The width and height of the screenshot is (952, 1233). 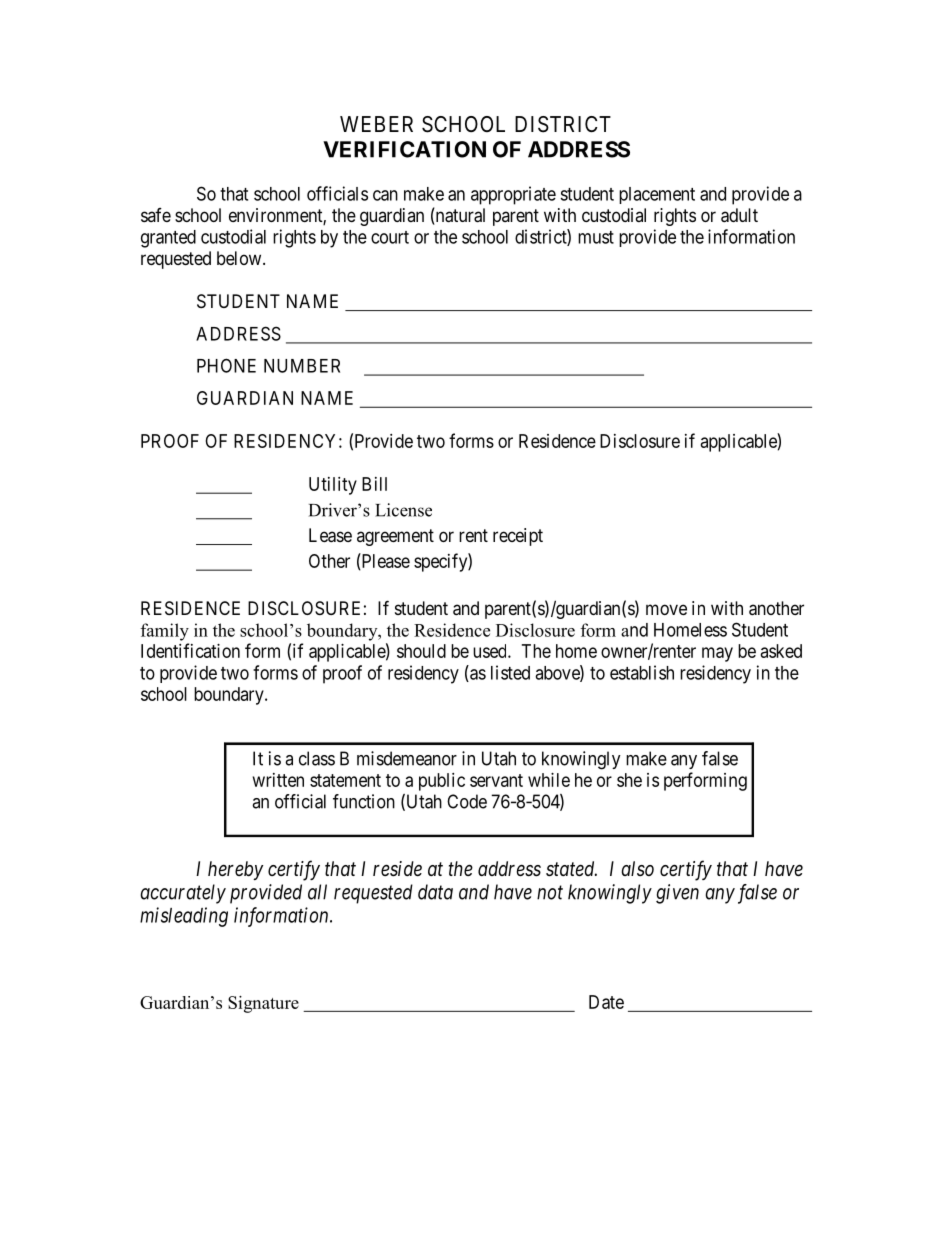 I want to click on Bill, so click(x=374, y=484).
